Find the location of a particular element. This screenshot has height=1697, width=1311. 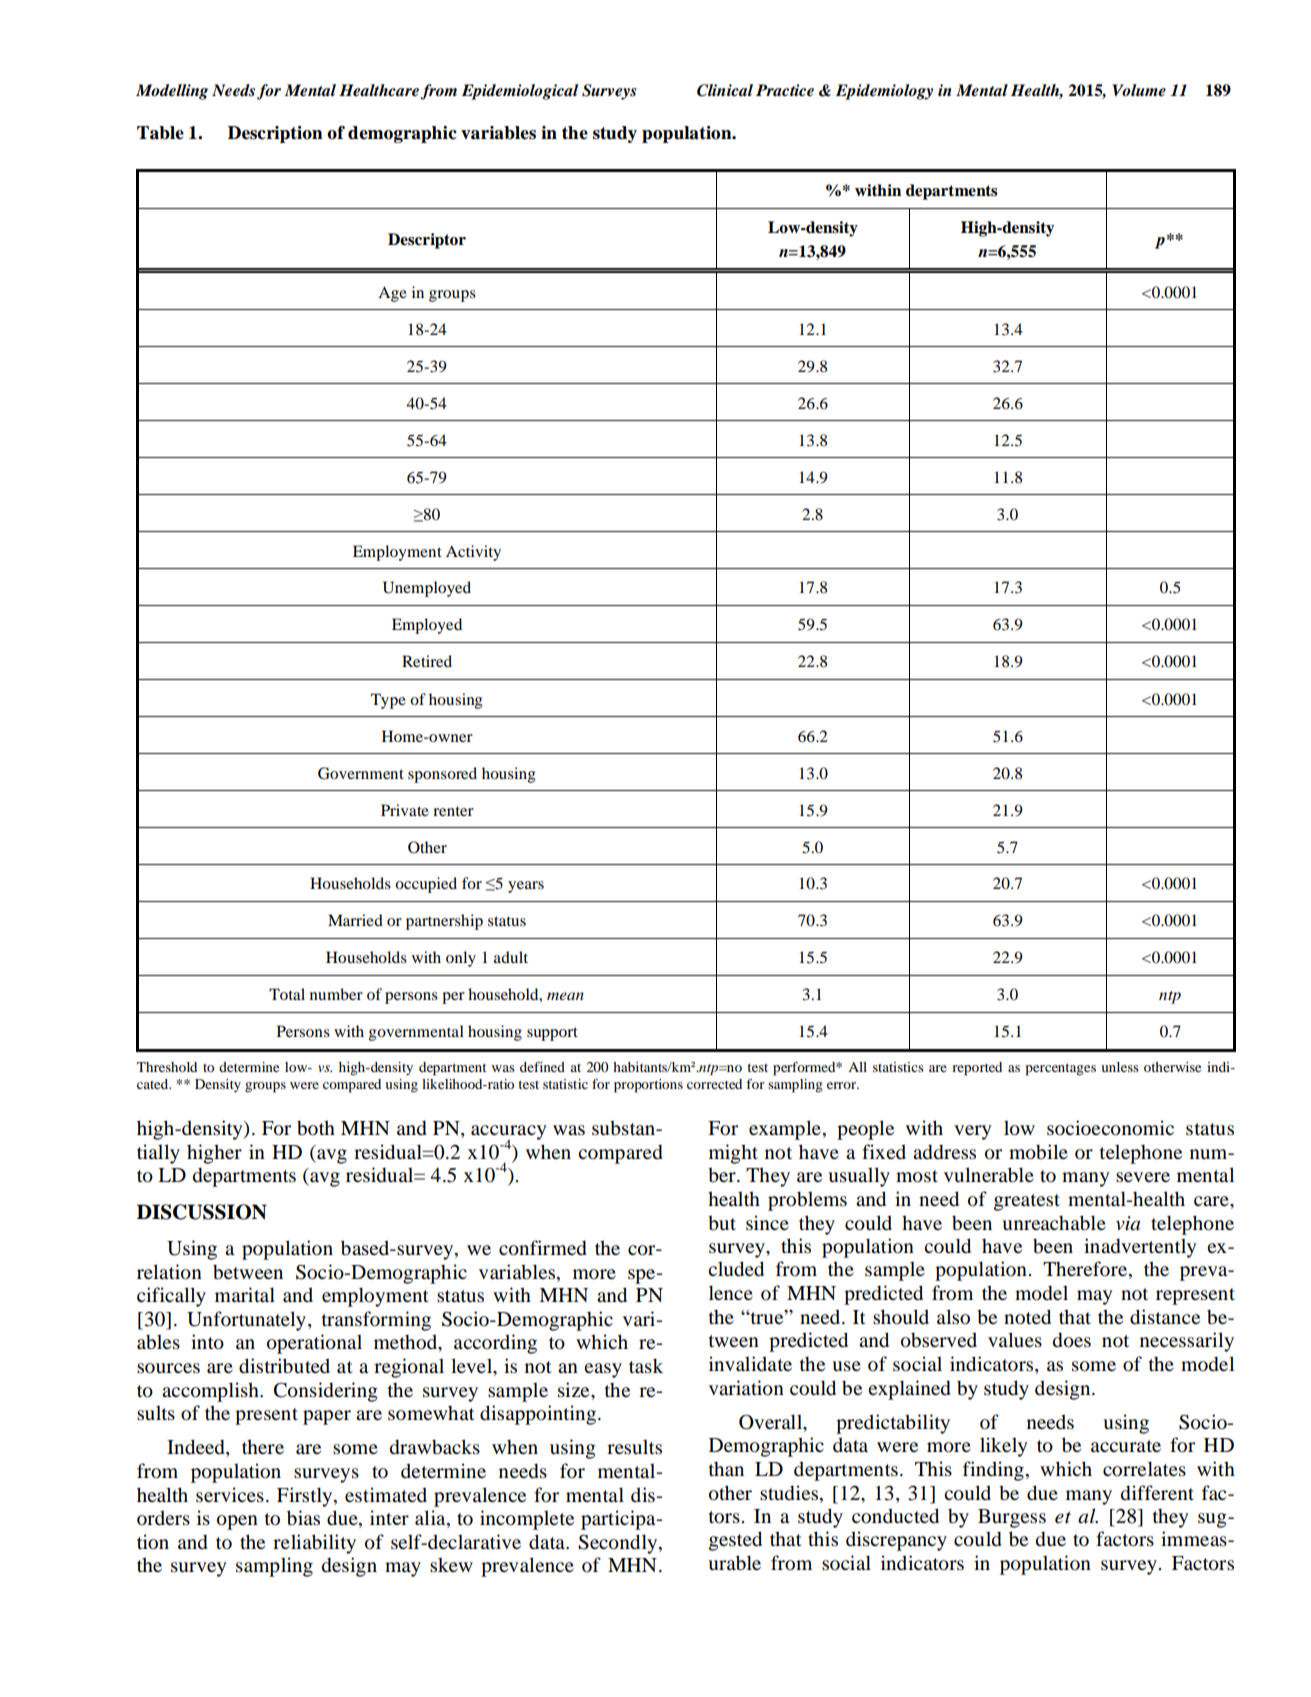

Volume is located at coordinates (1139, 90).
